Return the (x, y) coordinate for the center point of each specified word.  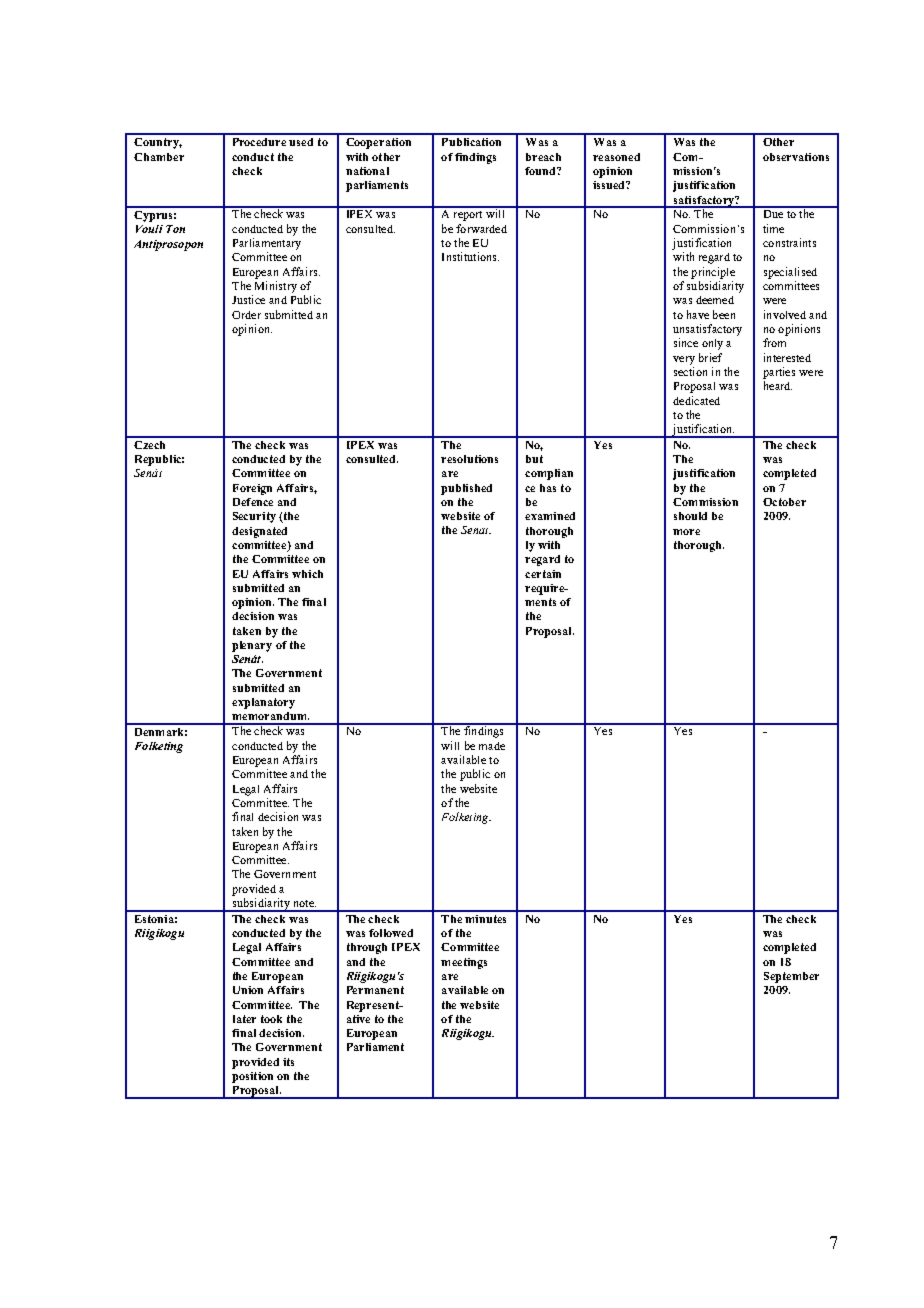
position (252, 1077)
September (791, 977)
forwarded (481, 228)
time (773, 228)
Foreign (252, 489)
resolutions (469, 459)
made (492, 746)
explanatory (263, 703)
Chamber (159, 157)
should (690, 516)
